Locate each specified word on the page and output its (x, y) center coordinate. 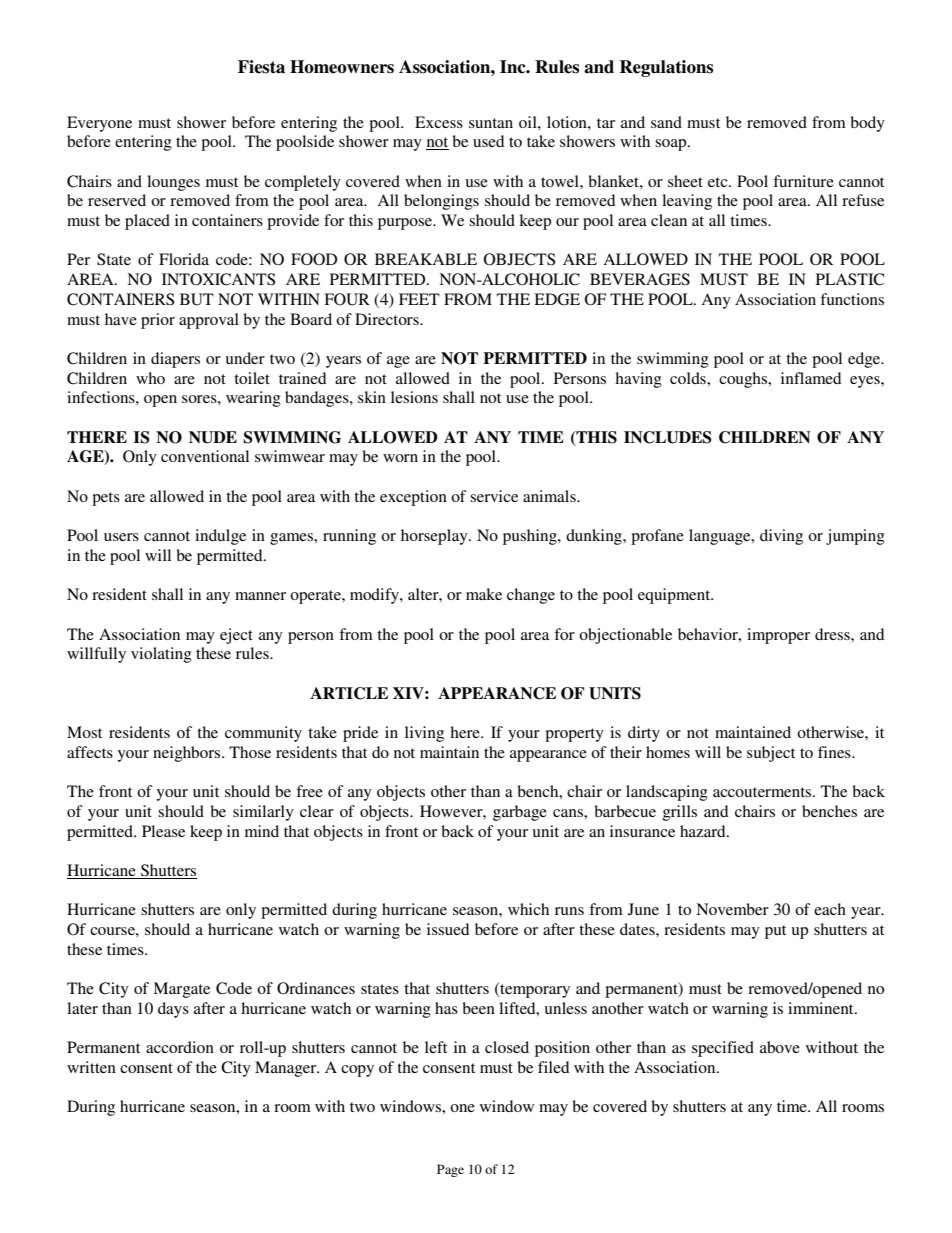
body (867, 124)
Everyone (99, 124)
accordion (180, 1047)
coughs (744, 380)
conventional (205, 456)
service (494, 496)
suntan (491, 123)
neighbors (188, 754)
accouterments (763, 792)
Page (450, 1170)
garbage (520, 813)
